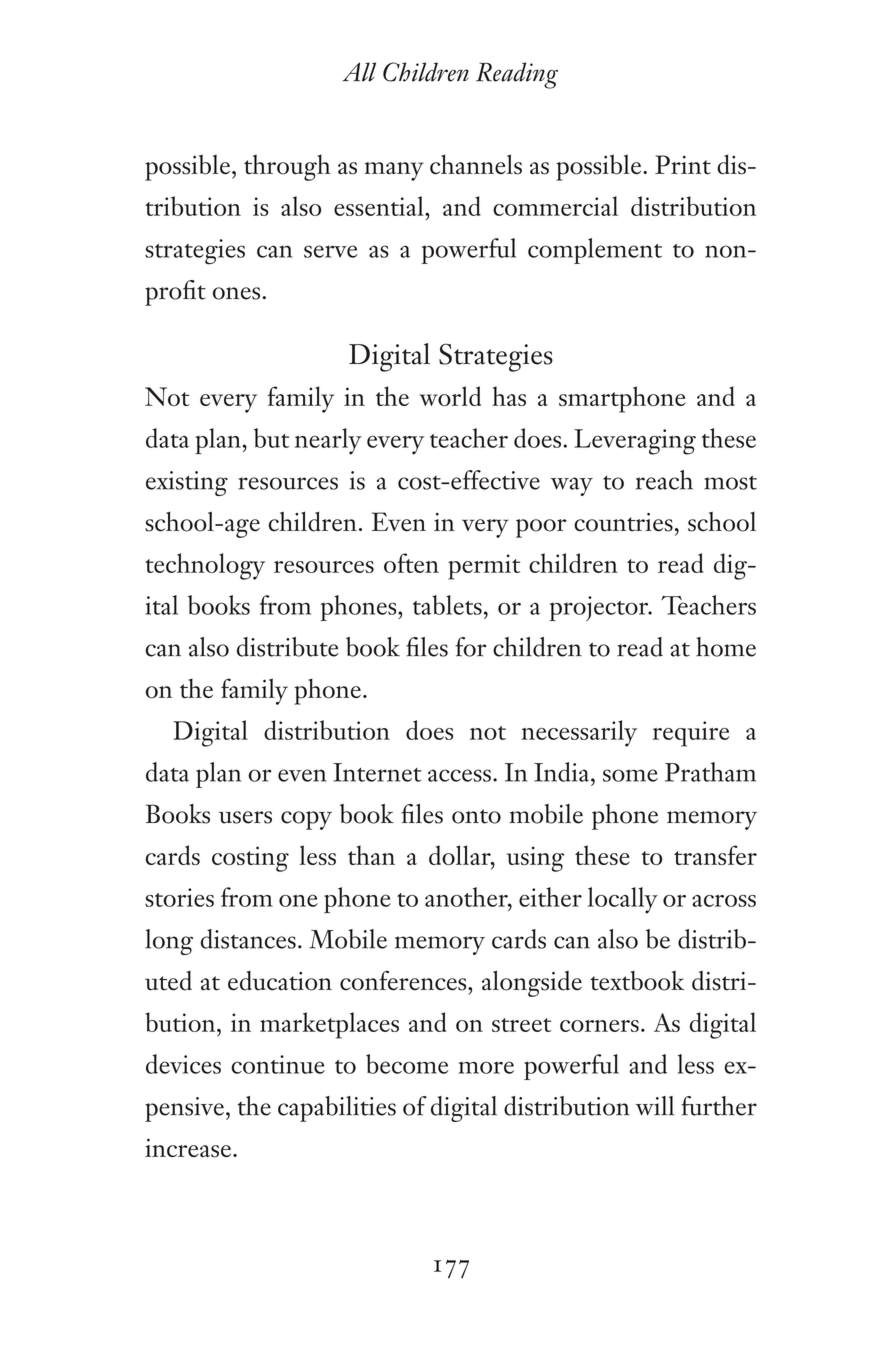 This image has width=889, height=1372. Describe the element at coordinates (476, 164) in the image. I see `channels` at that location.
